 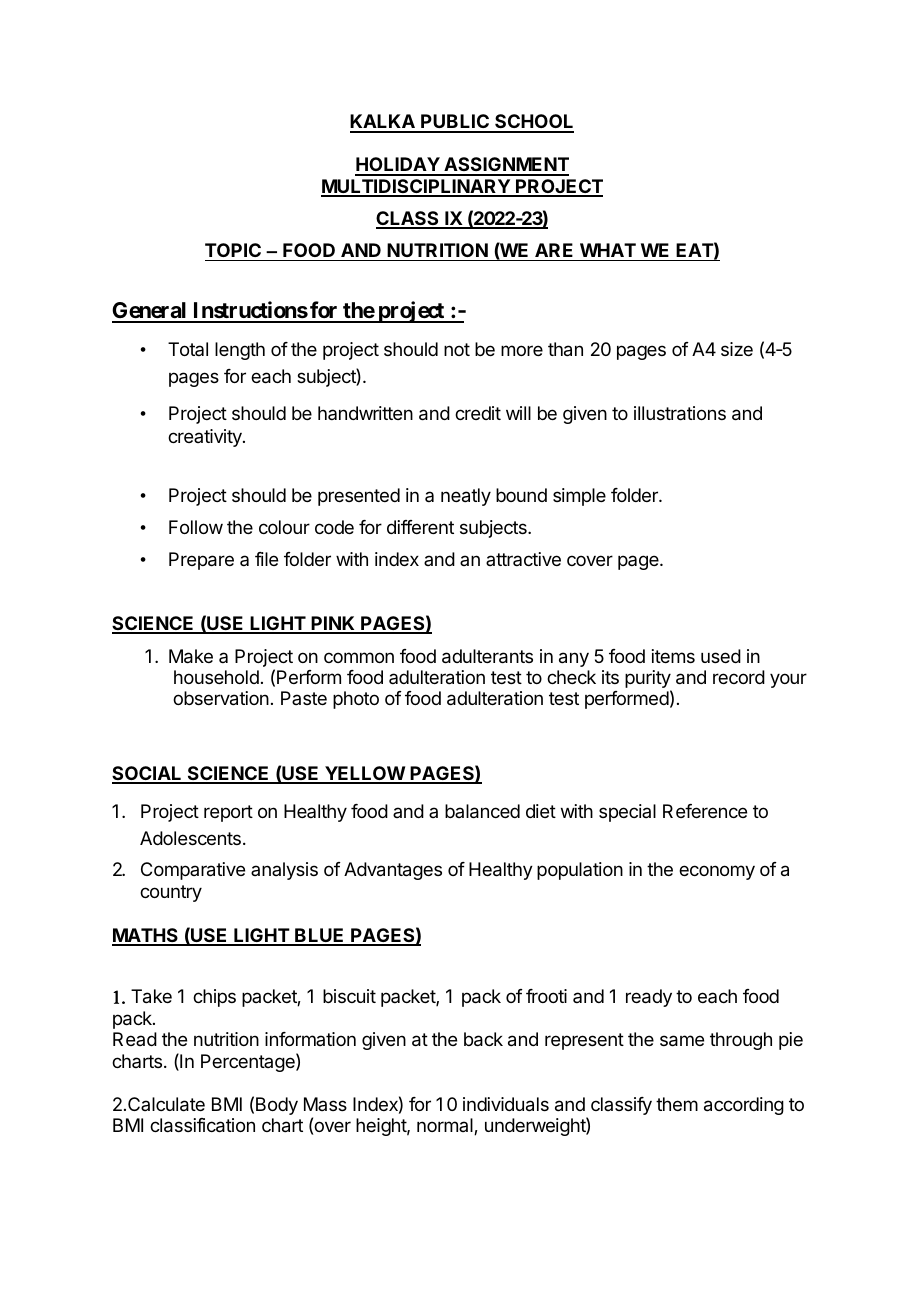 What do you see at coordinates (608, 250) in the document?
I see `WHAT` at bounding box center [608, 250].
